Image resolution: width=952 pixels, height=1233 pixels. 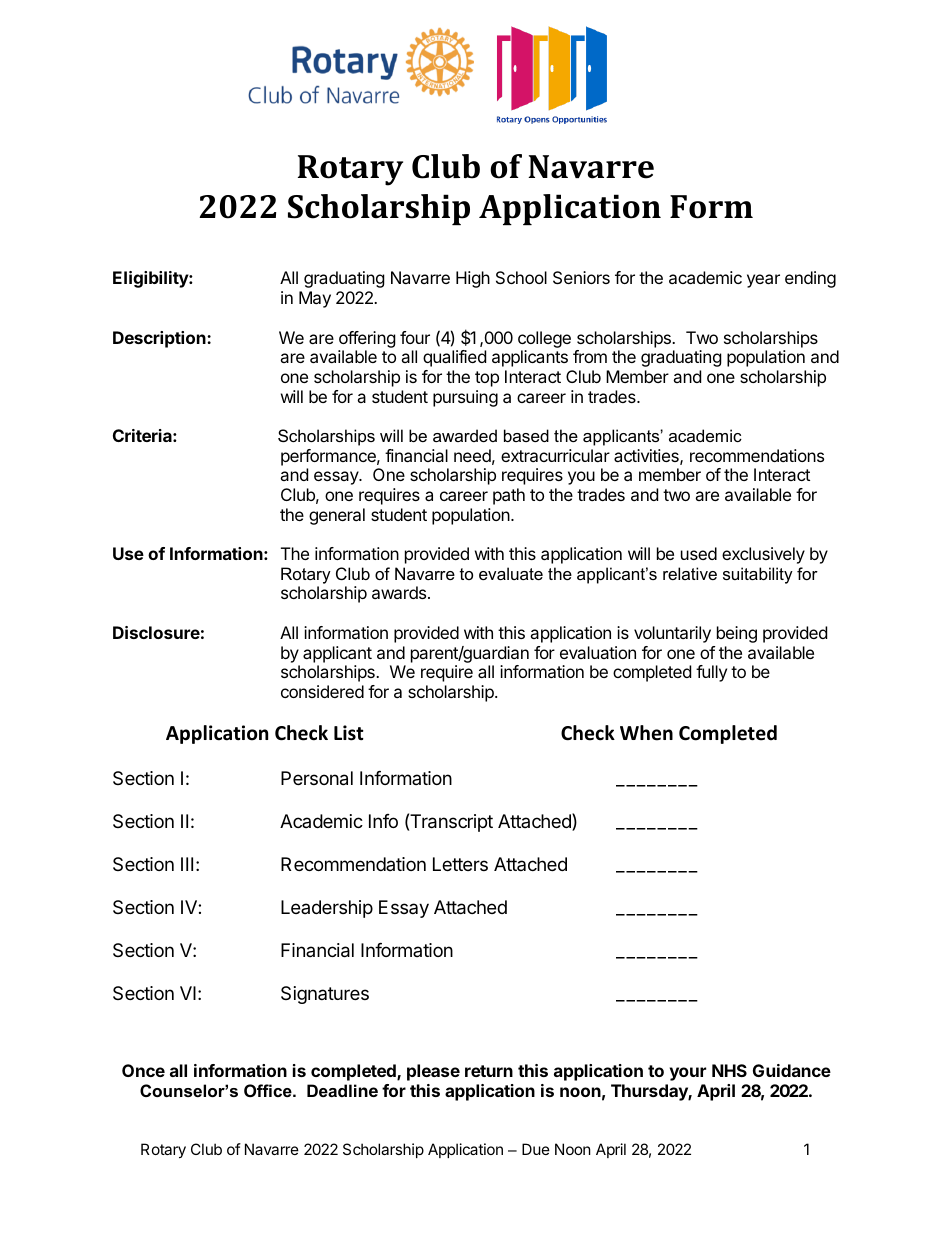 I want to click on Once, so click(x=143, y=1070).
